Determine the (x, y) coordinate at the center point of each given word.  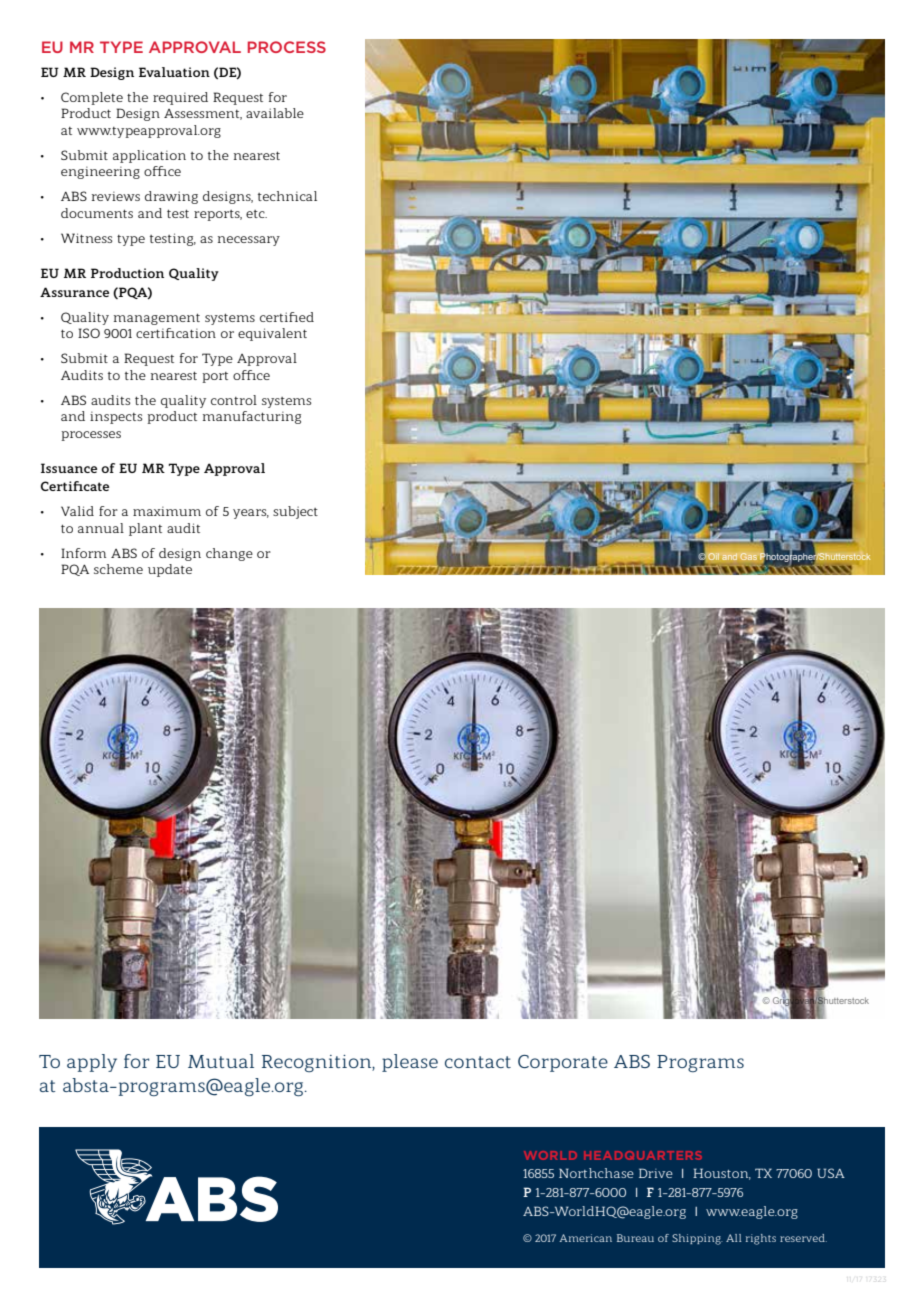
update (170, 570)
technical (287, 196)
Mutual (221, 1061)
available (275, 113)
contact (478, 1062)
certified (287, 317)
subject (295, 512)
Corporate (563, 1063)
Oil (713, 556)
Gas (748, 556)
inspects (116, 418)
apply (92, 1063)
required (180, 98)
